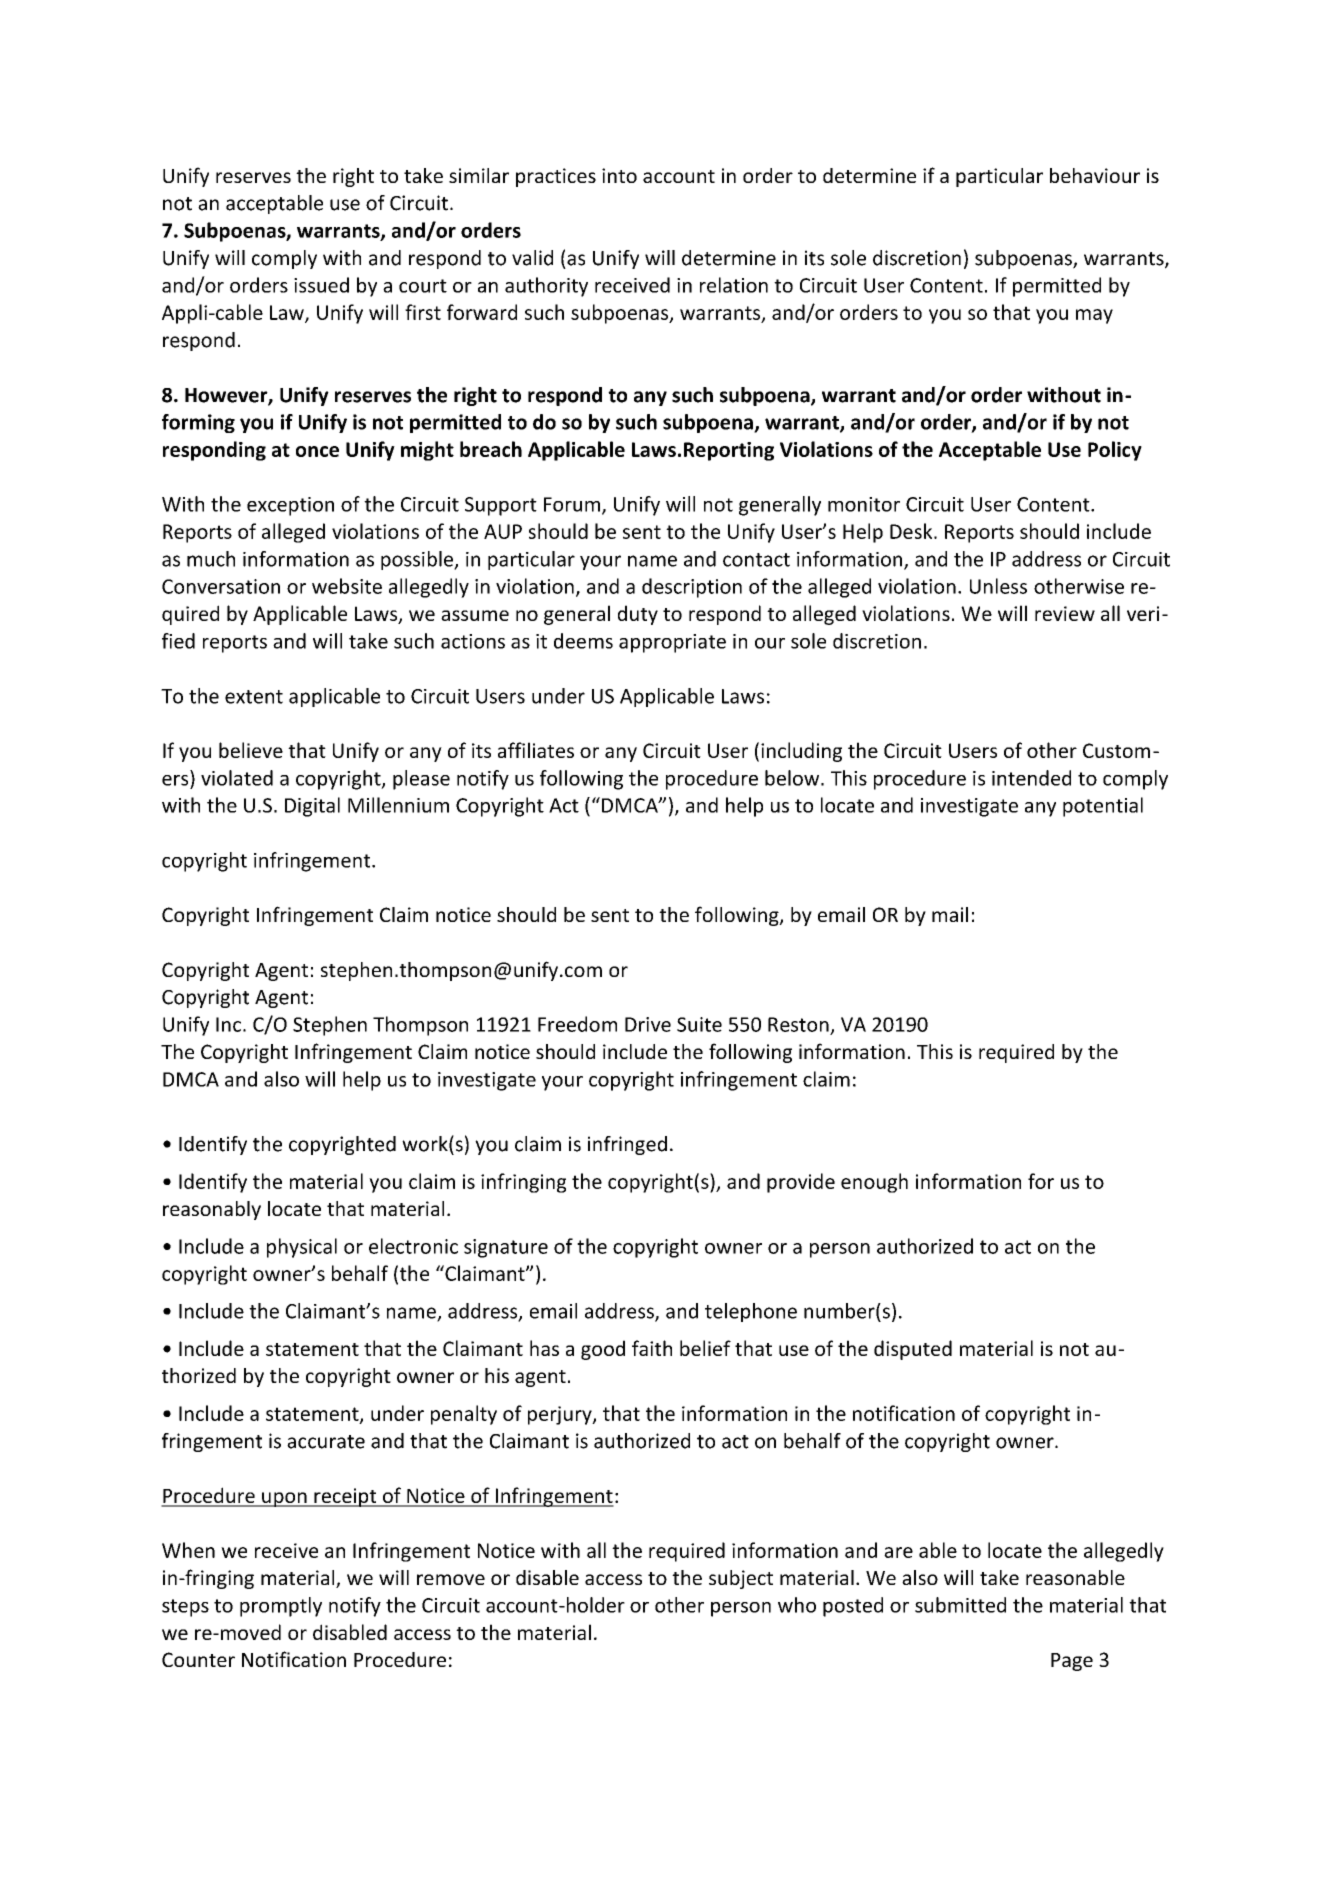 The height and width of the image is (1888, 1335). Describe the element at coordinates (1095, 175) in the image. I see `behaviour` at that location.
